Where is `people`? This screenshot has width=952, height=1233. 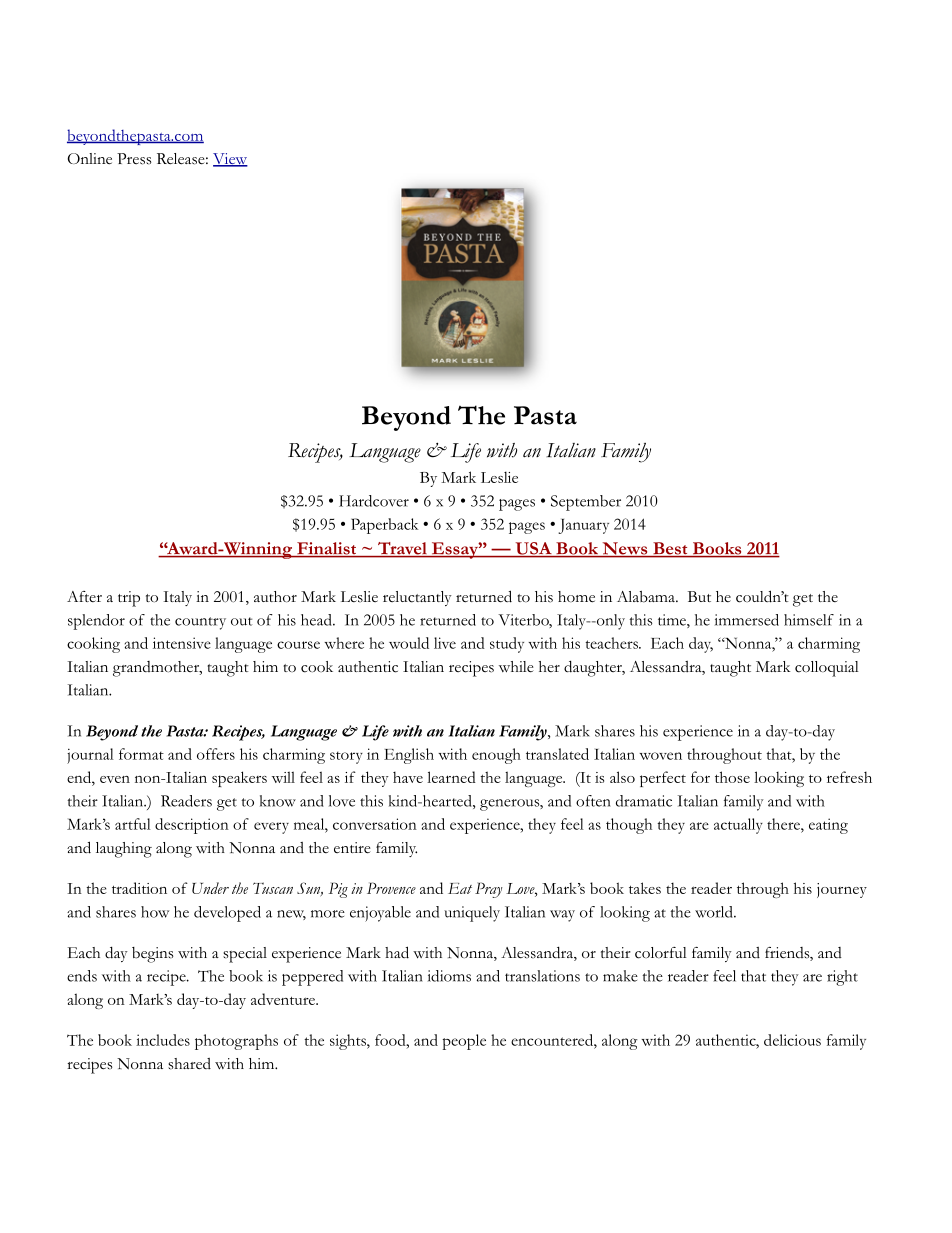 people is located at coordinates (464, 1042).
